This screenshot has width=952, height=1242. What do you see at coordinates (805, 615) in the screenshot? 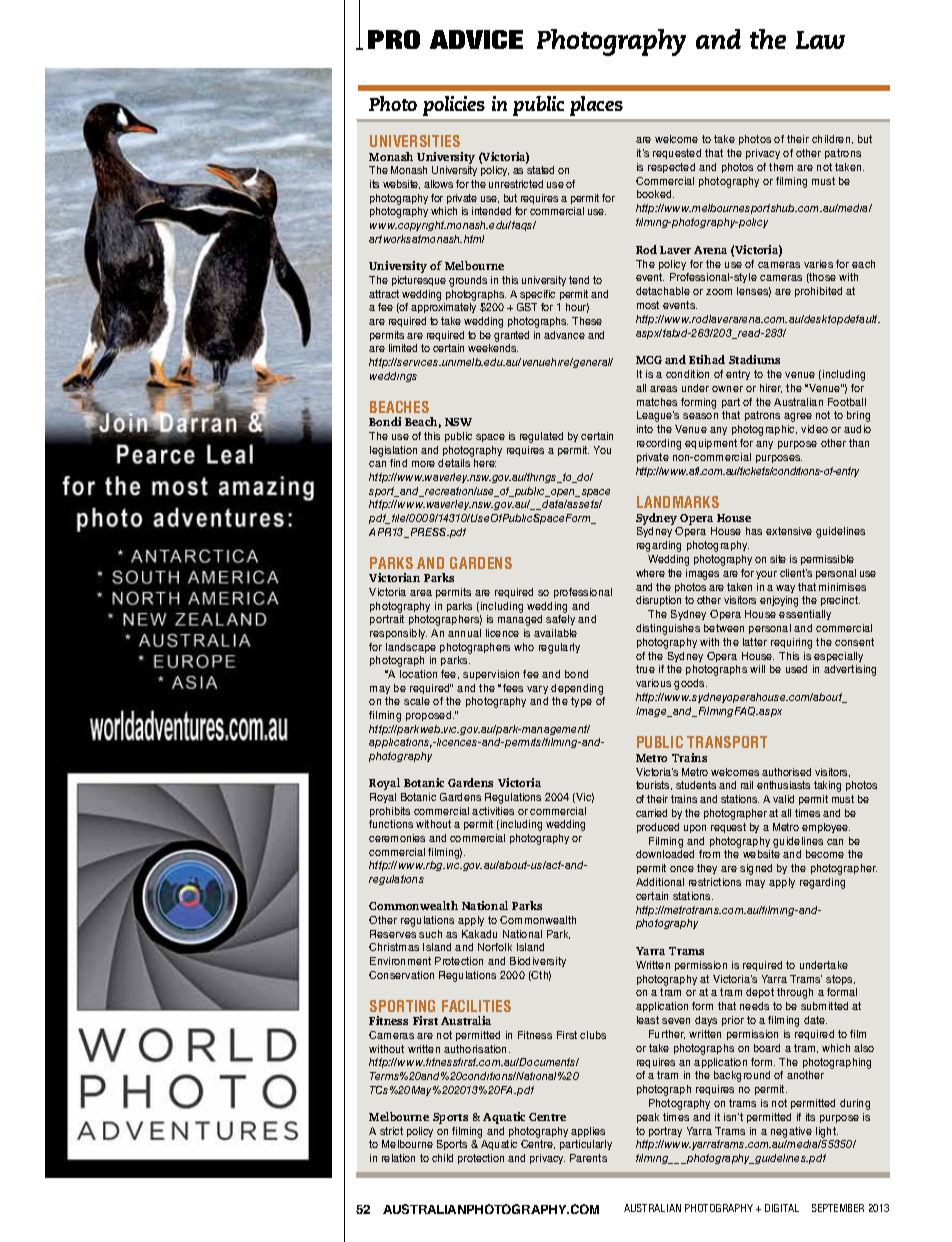
I see `essentially` at bounding box center [805, 615].
